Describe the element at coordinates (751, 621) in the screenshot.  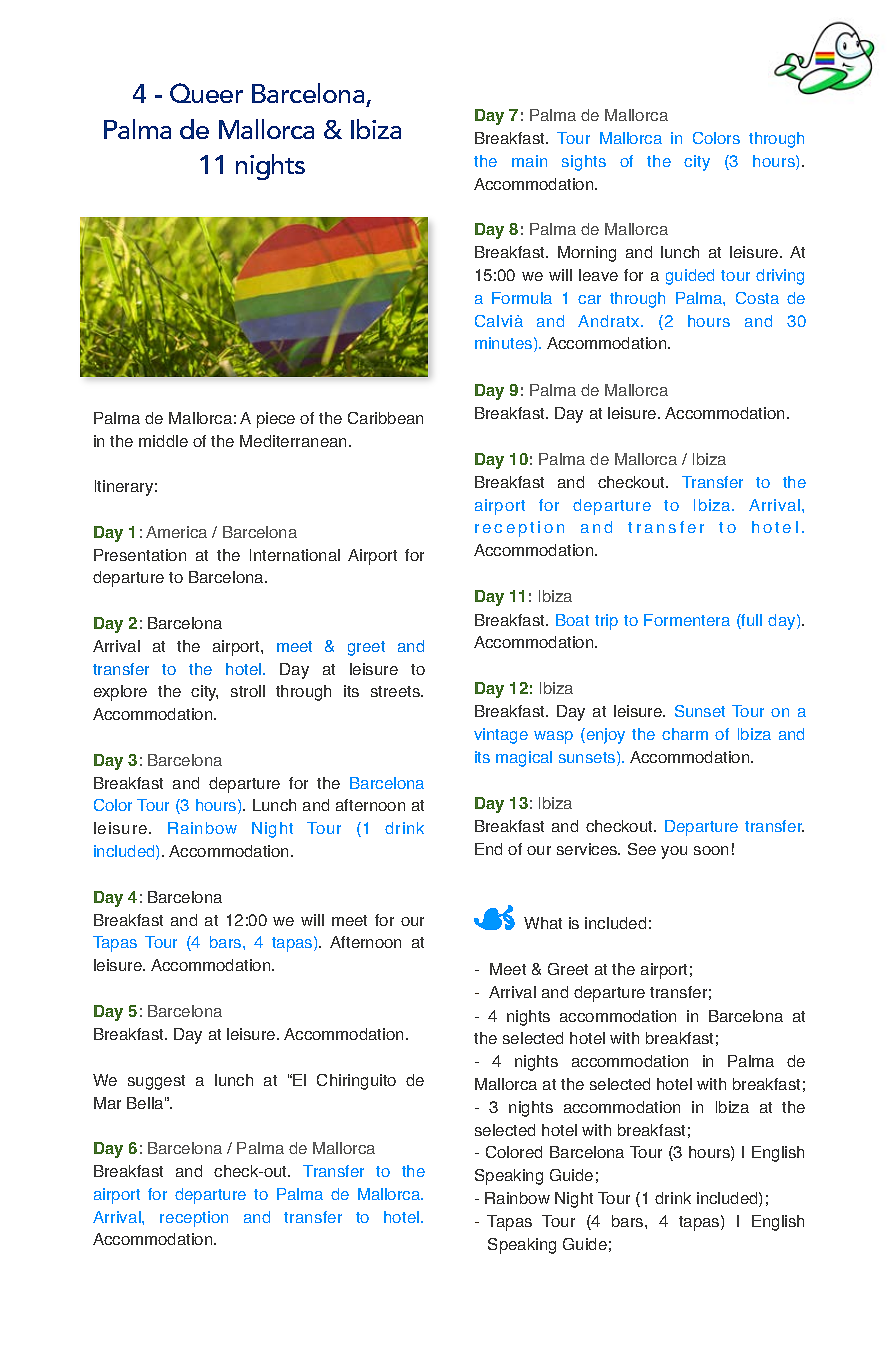
I see `full` at that location.
